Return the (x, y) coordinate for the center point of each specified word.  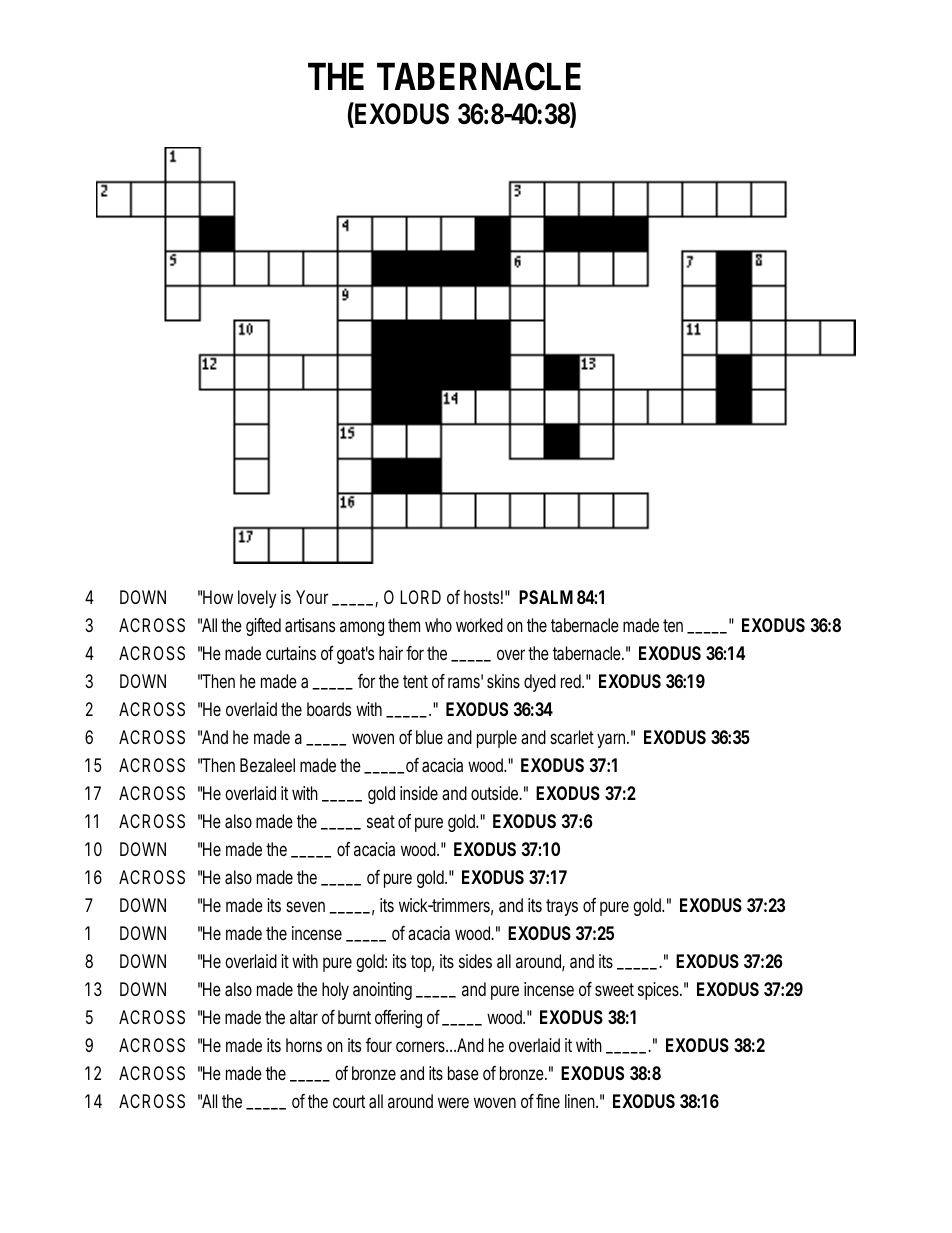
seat (381, 821)
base (463, 1073)
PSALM (546, 597)
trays (562, 907)
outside (495, 793)
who (438, 625)
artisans (310, 625)
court (349, 1101)
